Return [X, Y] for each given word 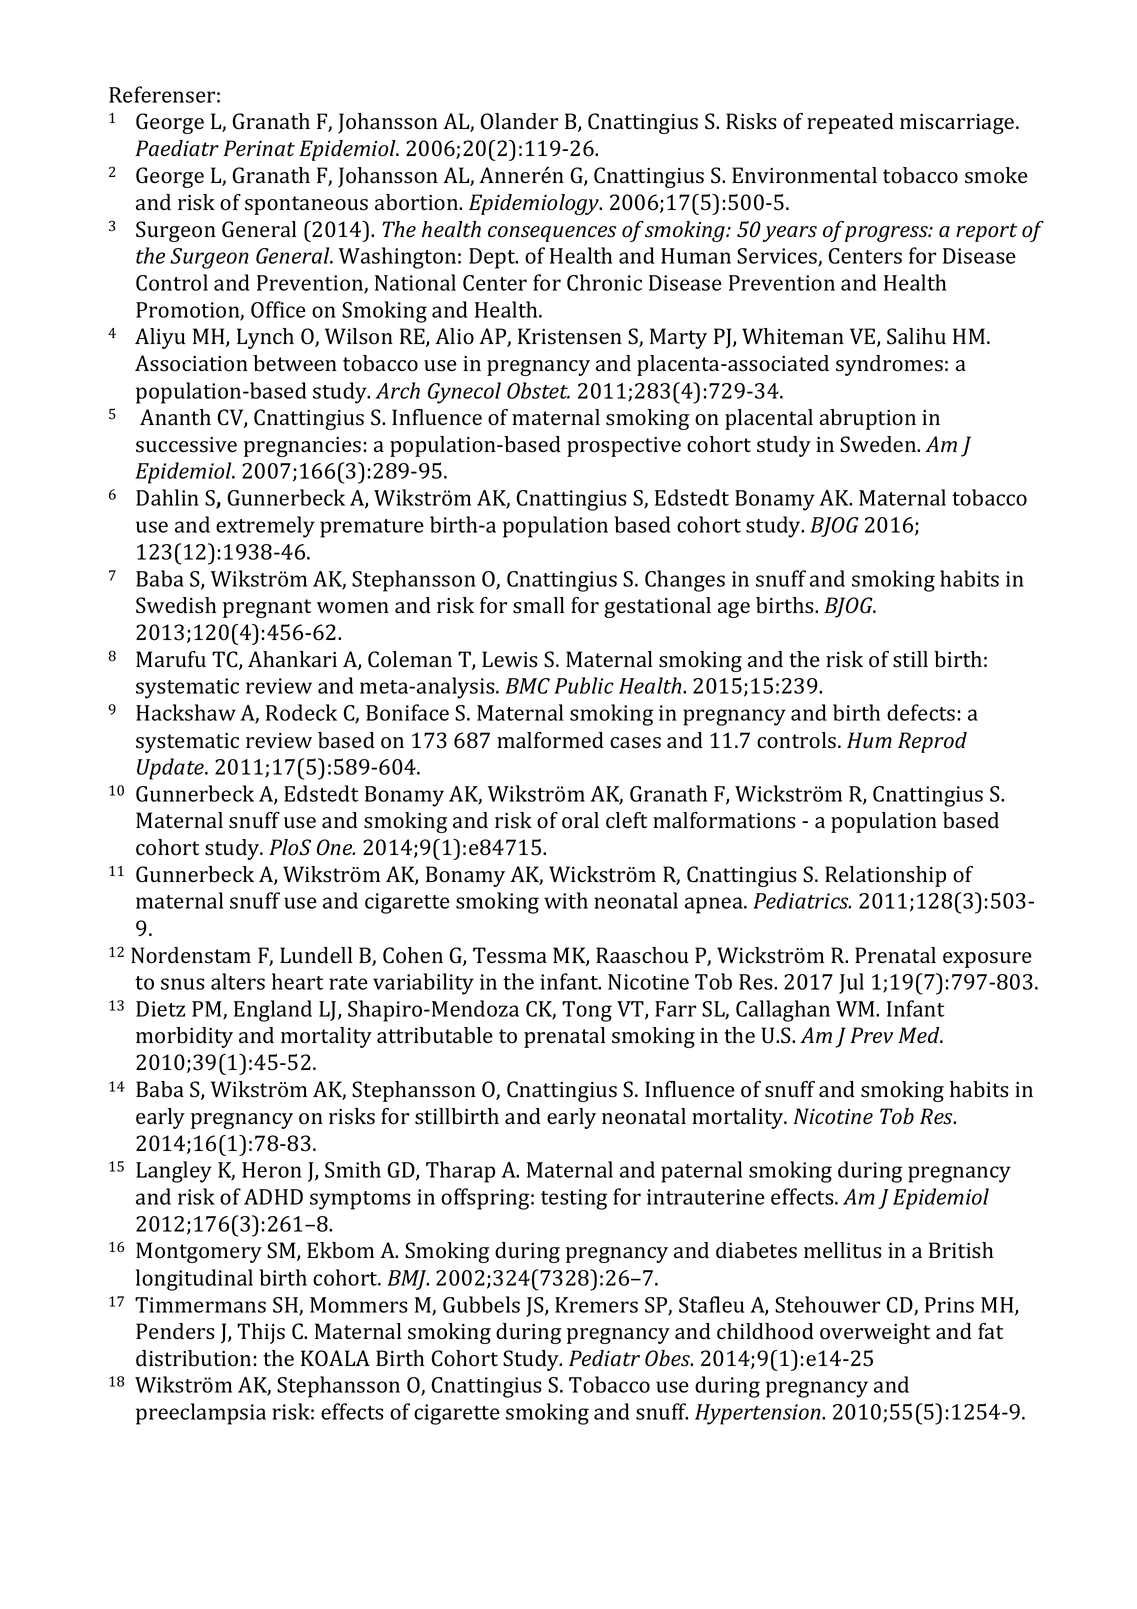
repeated [850, 123]
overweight [875, 1333]
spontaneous [306, 205]
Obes [668, 1358]
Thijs [261, 1333]
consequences [552, 234]
